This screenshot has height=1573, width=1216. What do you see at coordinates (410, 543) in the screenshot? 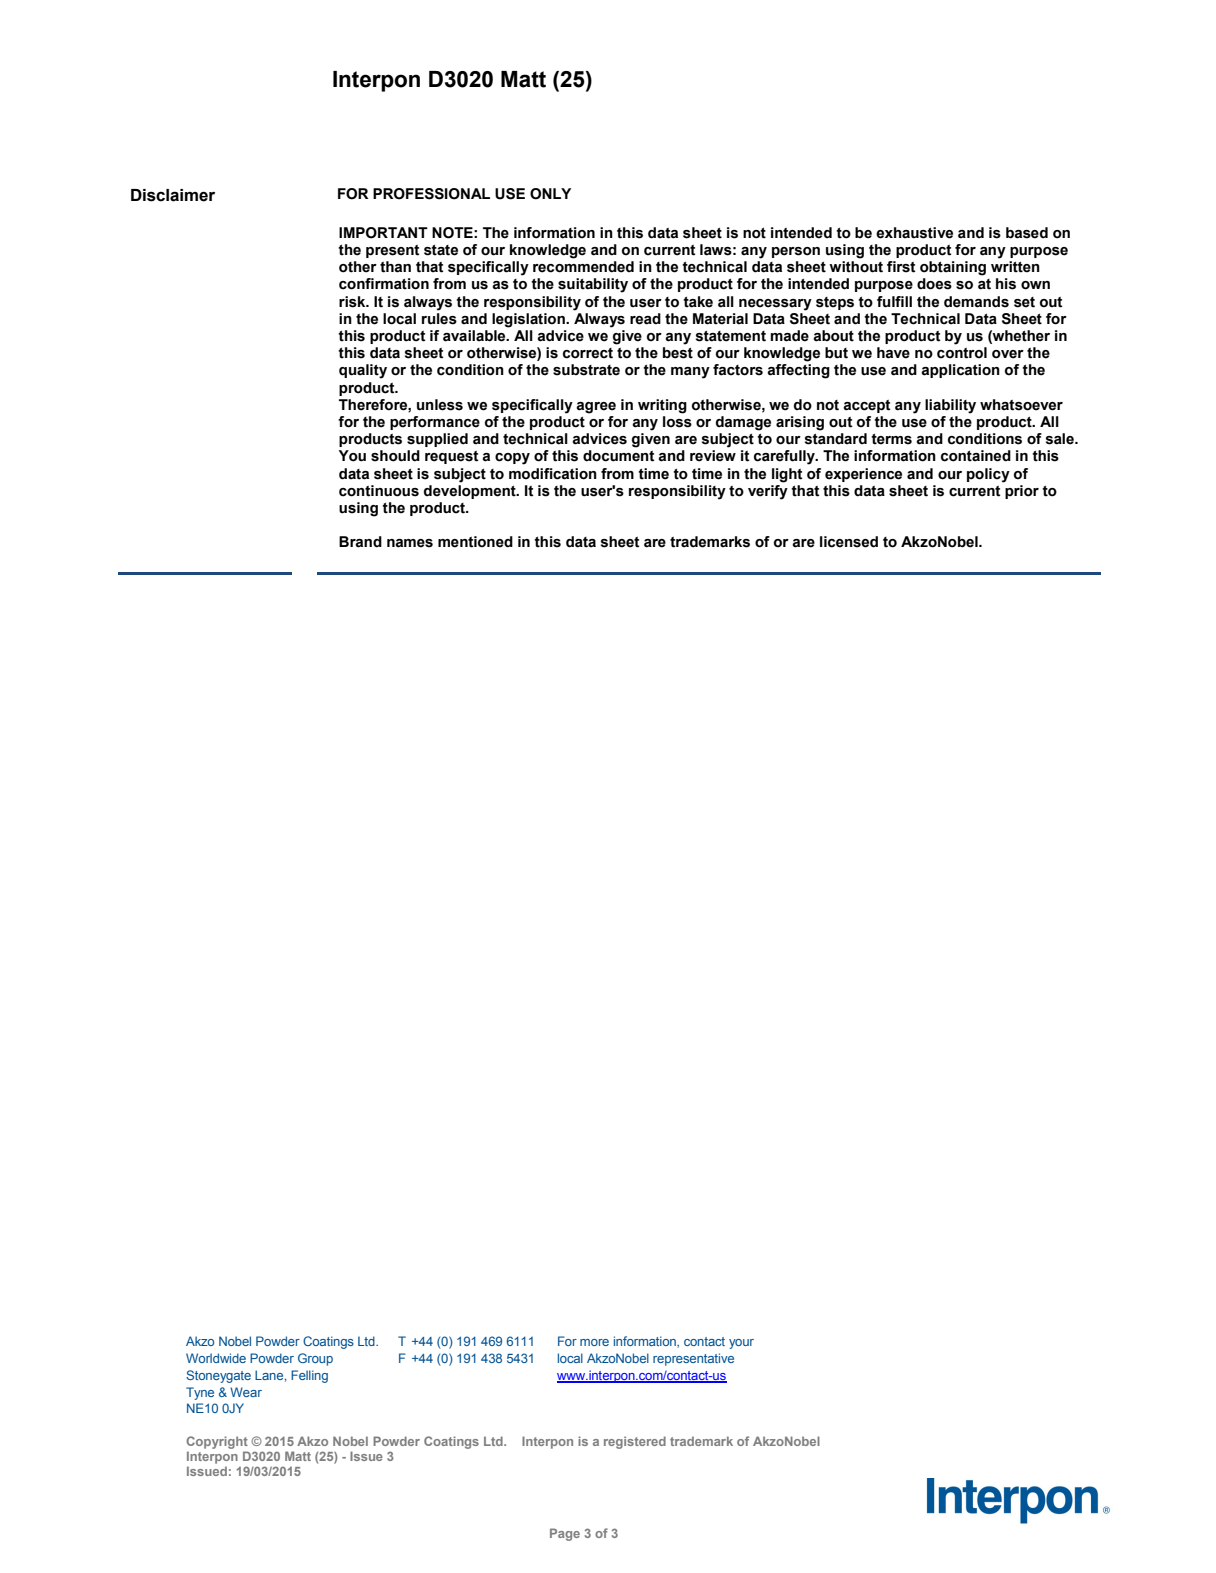
I see `names` at bounding box center [410, 543].
